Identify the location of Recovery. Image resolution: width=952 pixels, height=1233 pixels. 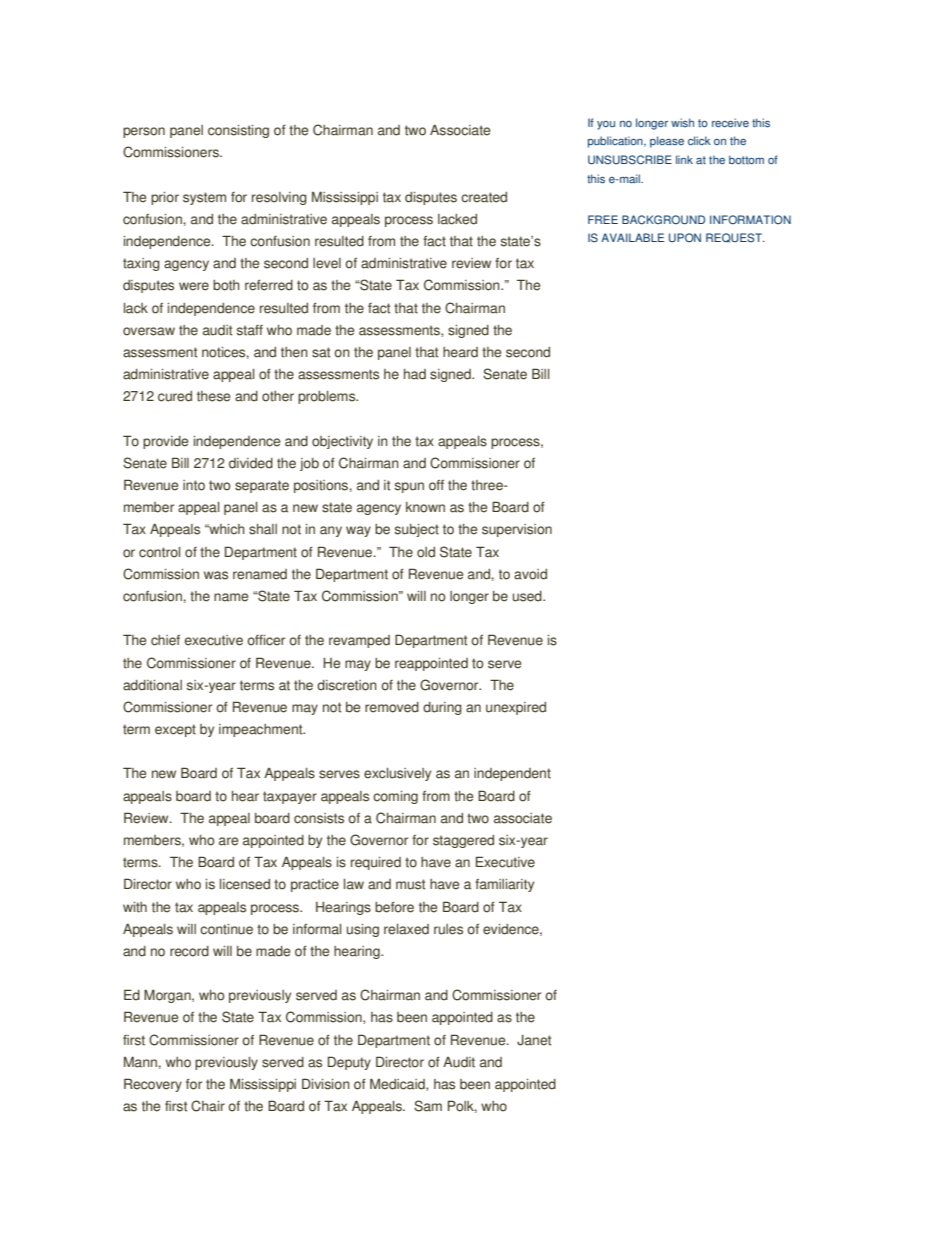
(153, 1085).
